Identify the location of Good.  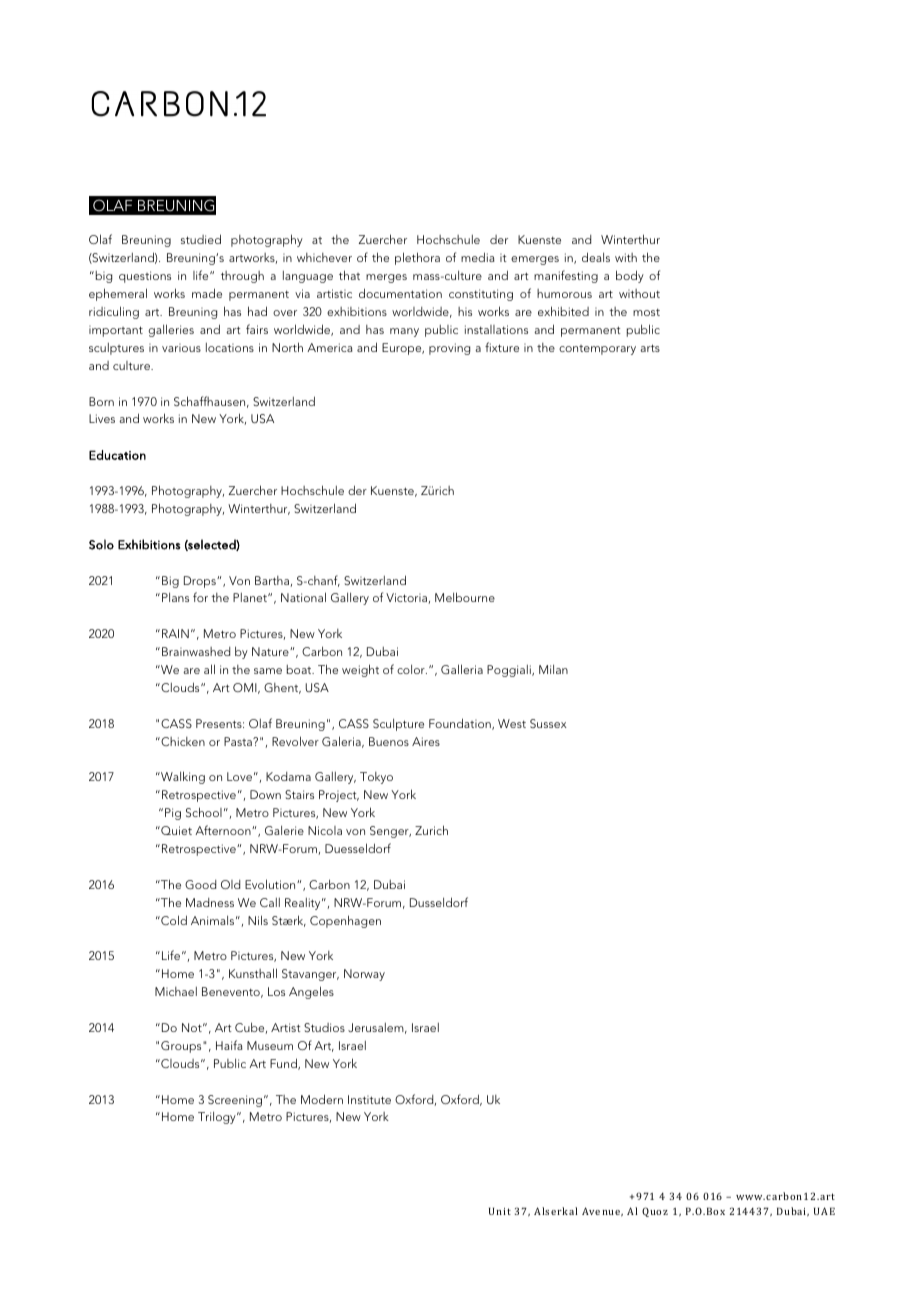
(200, 884).
